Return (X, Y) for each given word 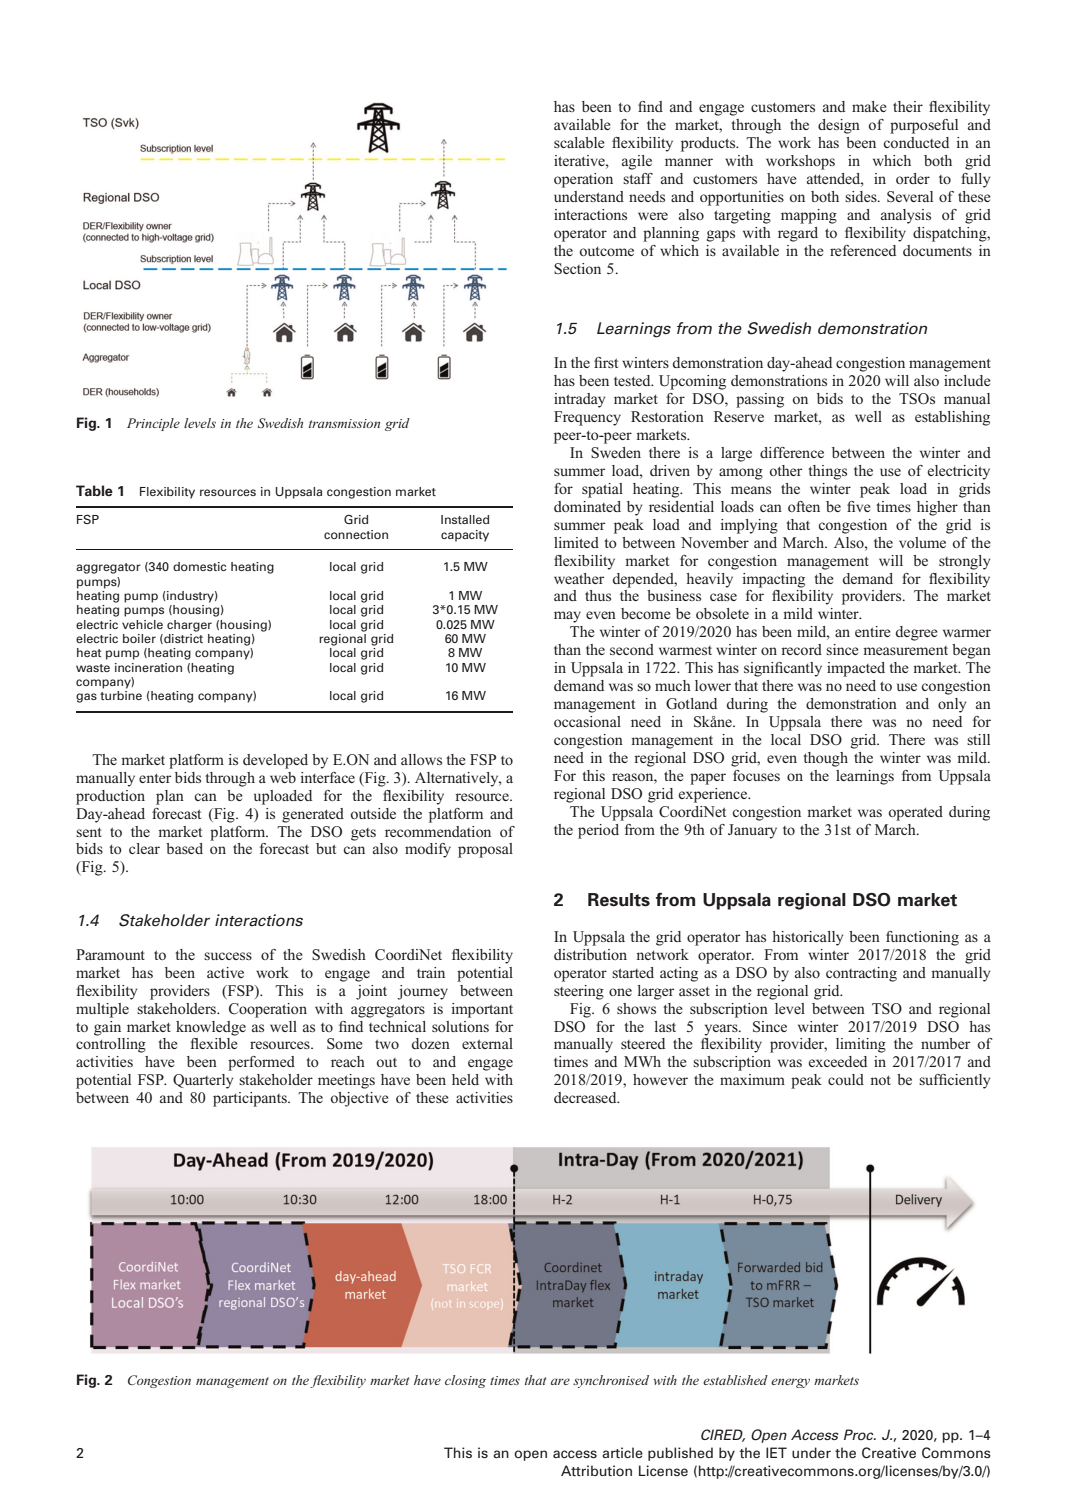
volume (922, 542)
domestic (199, 566)
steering (579, 992)
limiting (861, 1045)
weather (579, 578)
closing (465, 1381)
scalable (579, 142)
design (839, 126)
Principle (153, 424)
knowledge (211, 1028)
